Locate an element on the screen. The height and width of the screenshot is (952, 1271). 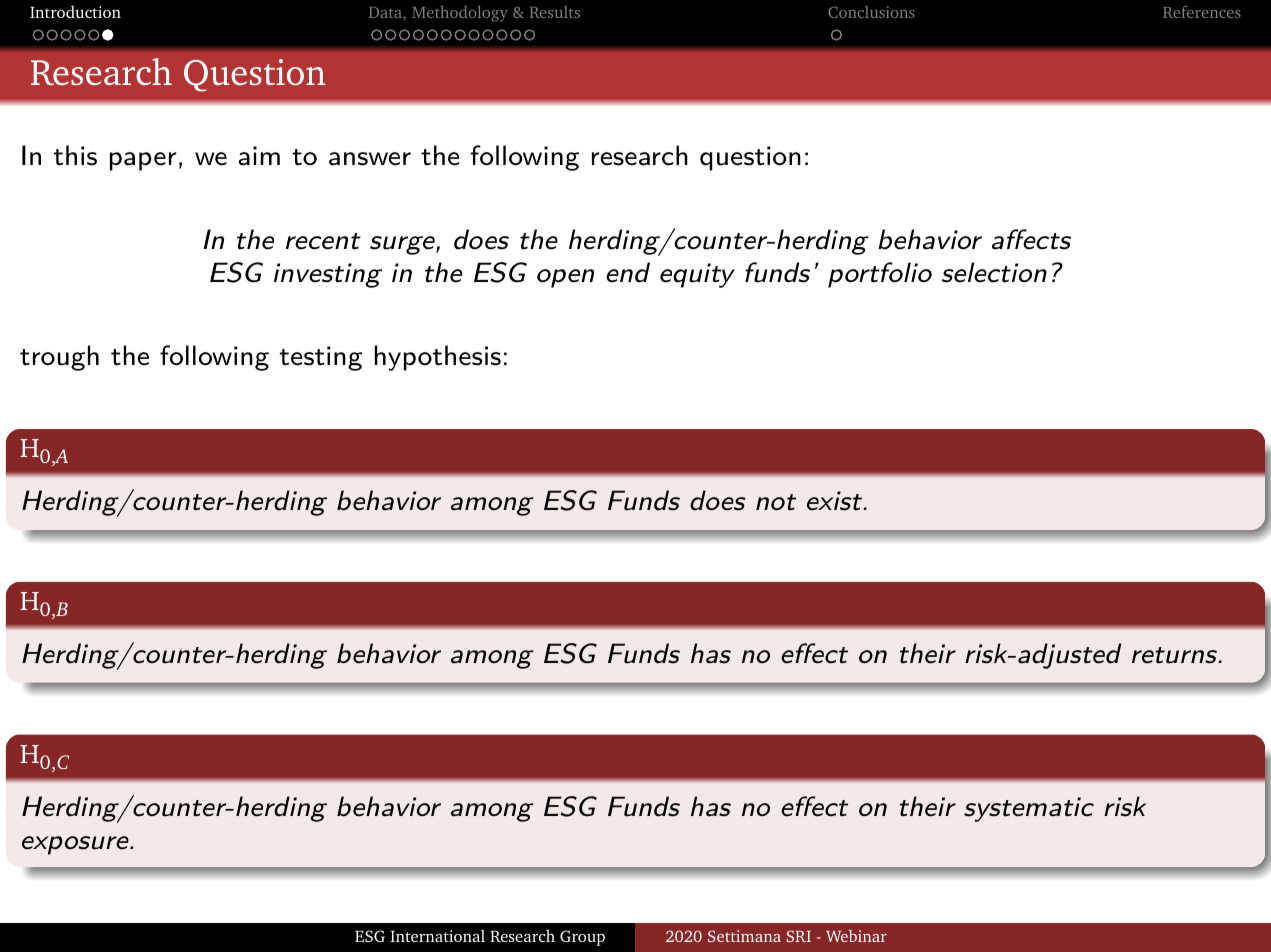
end is located at coordinates (628, 272).
